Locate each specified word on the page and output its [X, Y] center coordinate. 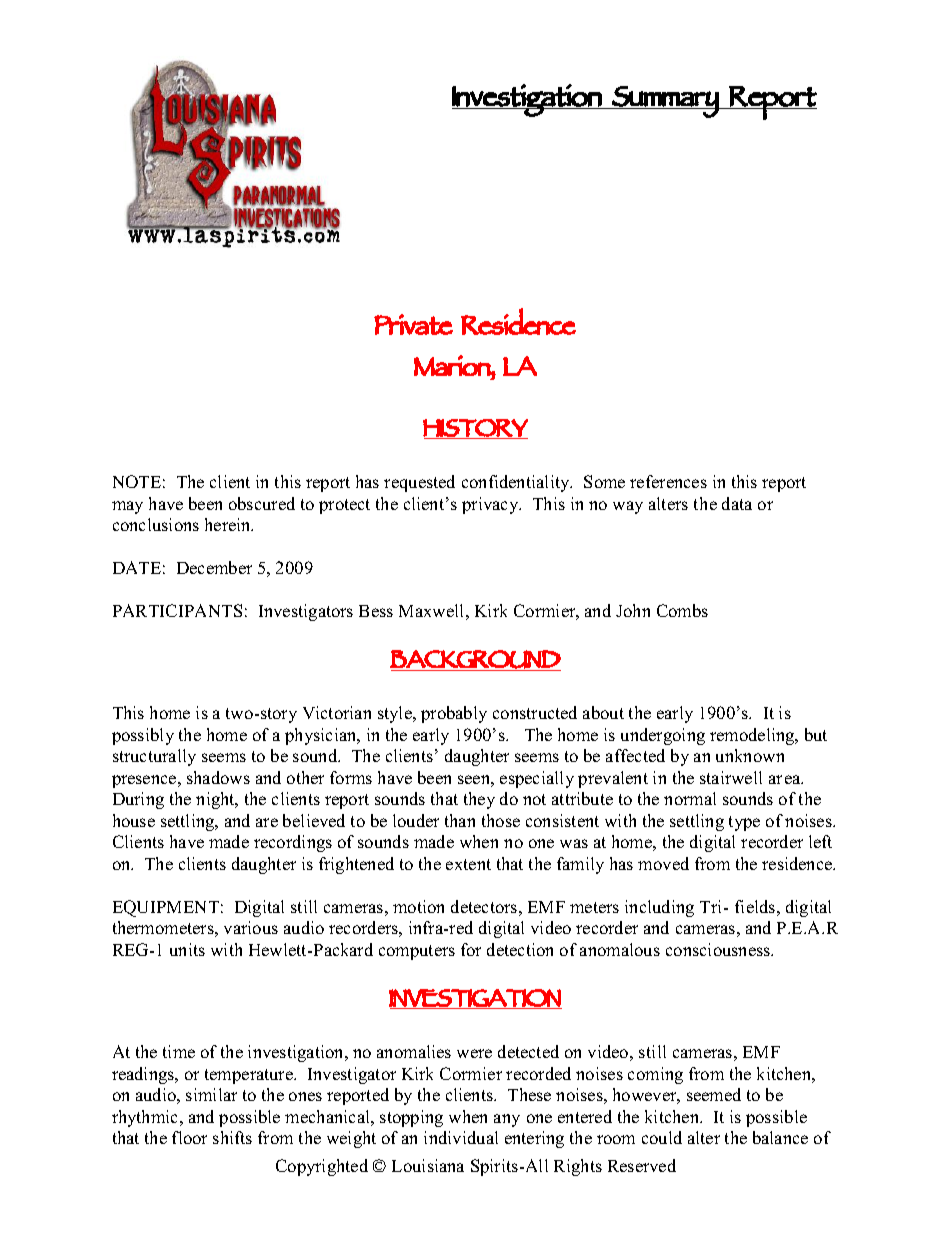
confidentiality [517, 483]
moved [663, 863]
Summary [665, 102]
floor [189, 1137]
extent [468, 864]
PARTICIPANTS [177, 610]
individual [461, 1137]
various [251, 927]
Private [413, 324]
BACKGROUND [475, 659]
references [668, 481]
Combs [682, 610]
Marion [453, 365]
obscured [262, 503]
